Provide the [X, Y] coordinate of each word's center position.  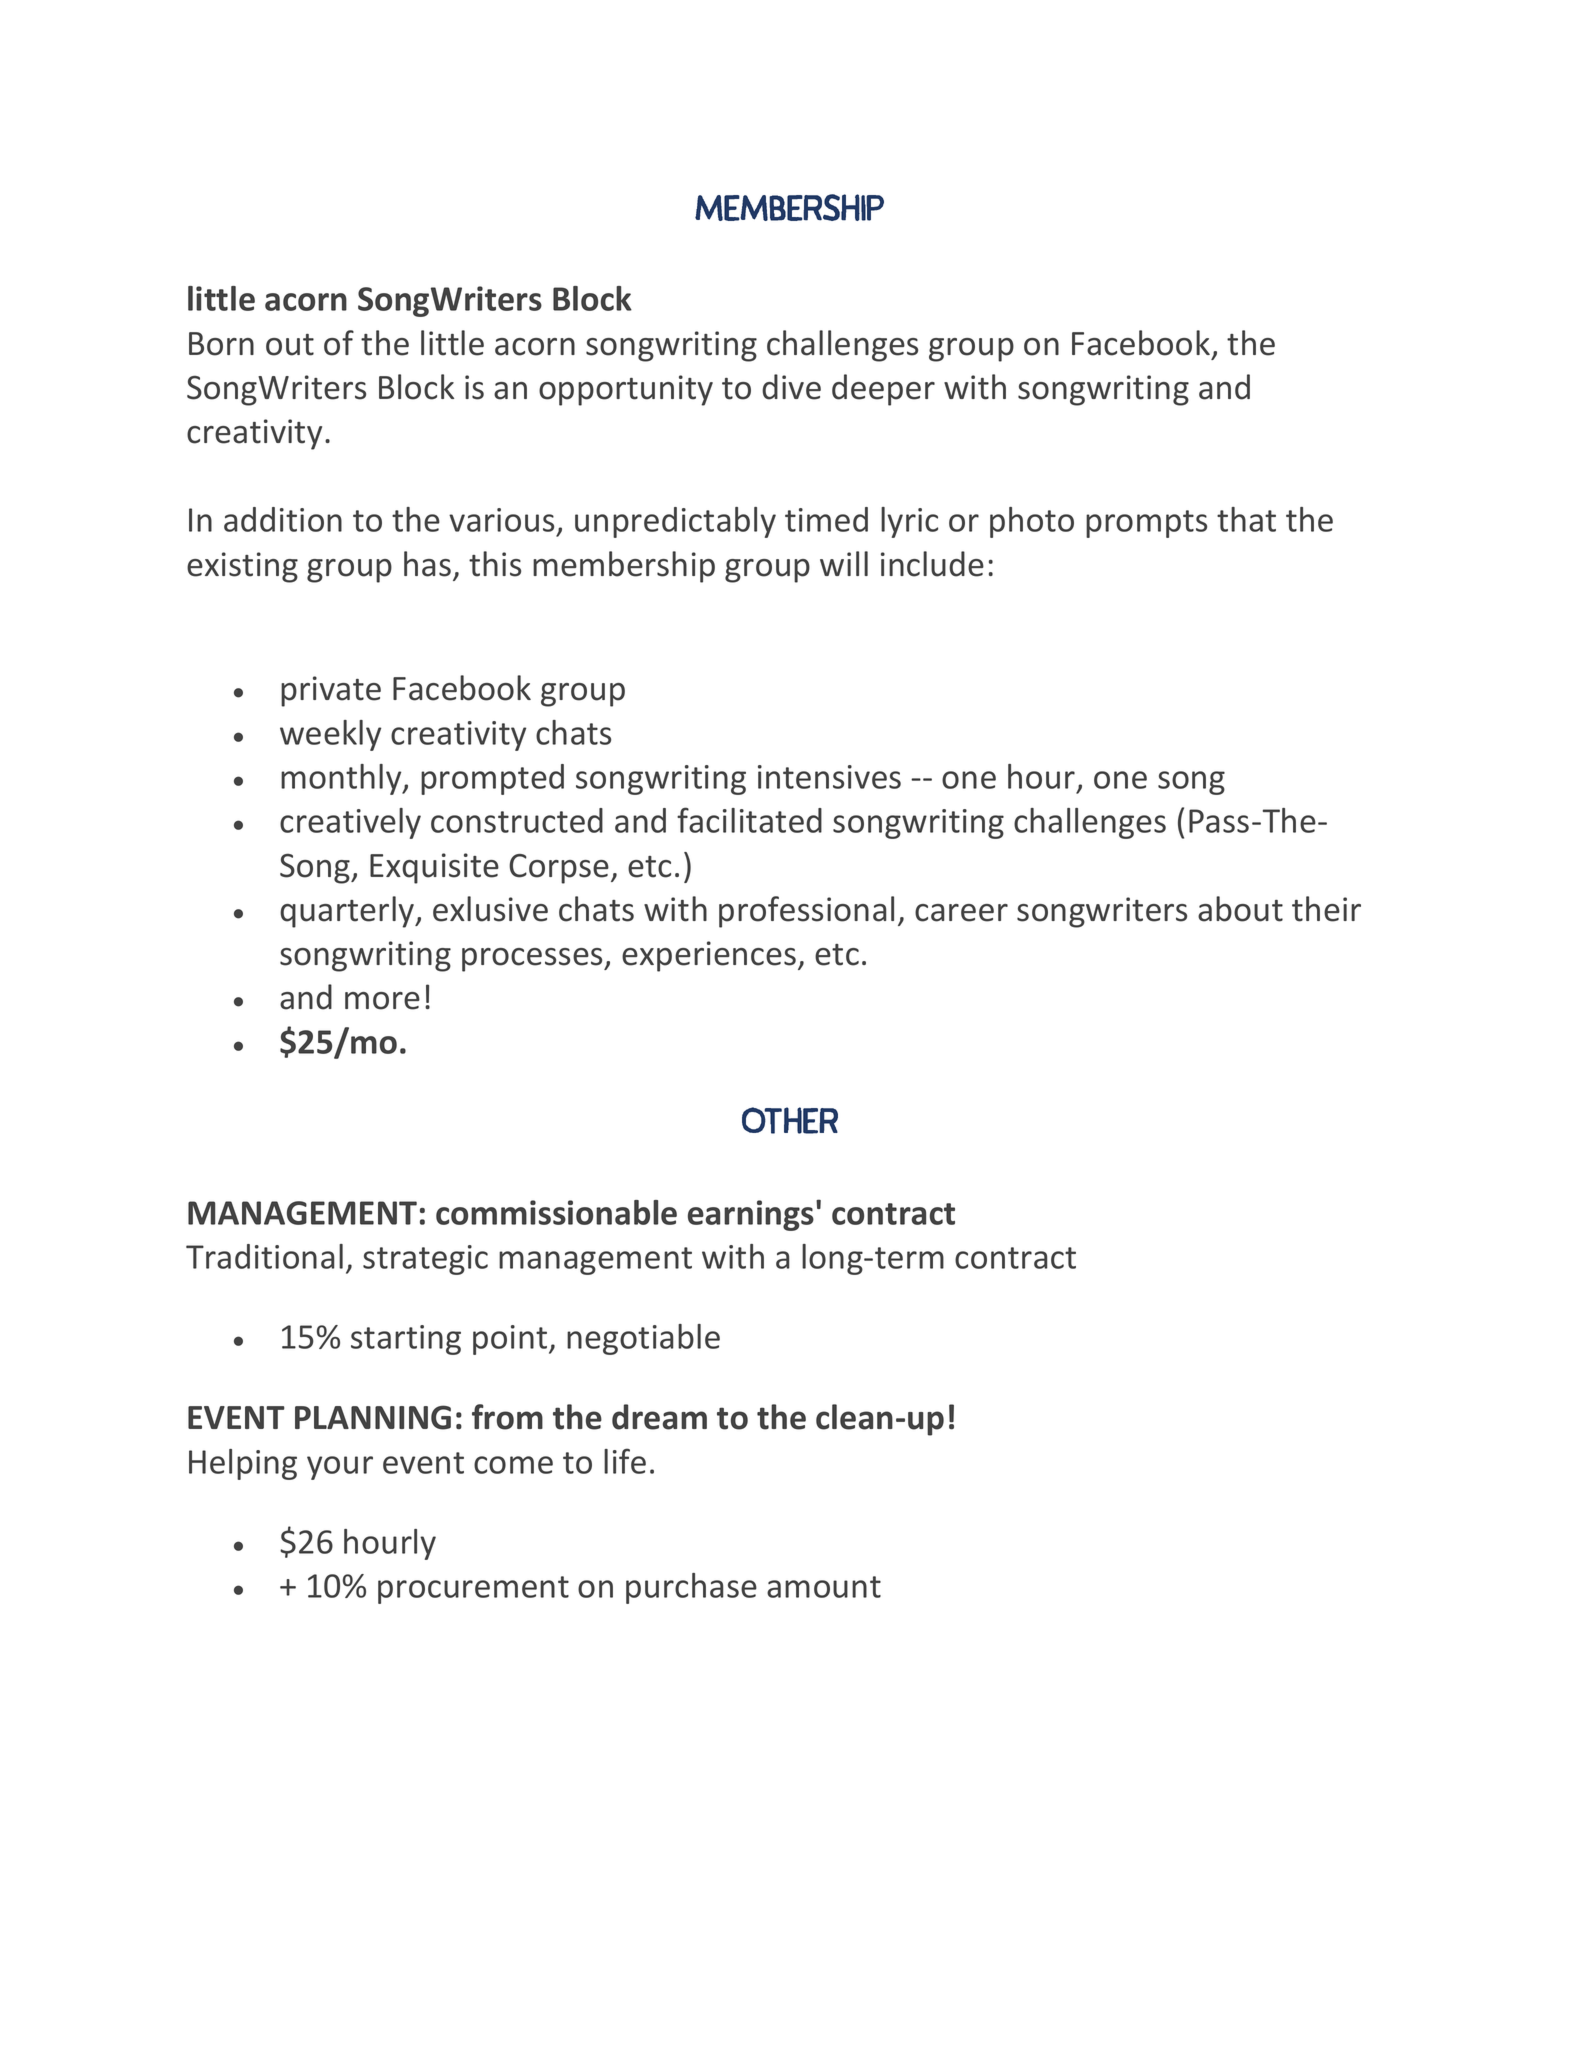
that [1246, 519]
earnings [751, 1215]
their [1326, 909]
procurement [473, 1590]
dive [791, 387]
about [1240, 909]
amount [824, 1587]
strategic [425, 1260]
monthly [342, 779]
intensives [829, 777]
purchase [691, 1588]
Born [221, 344]
